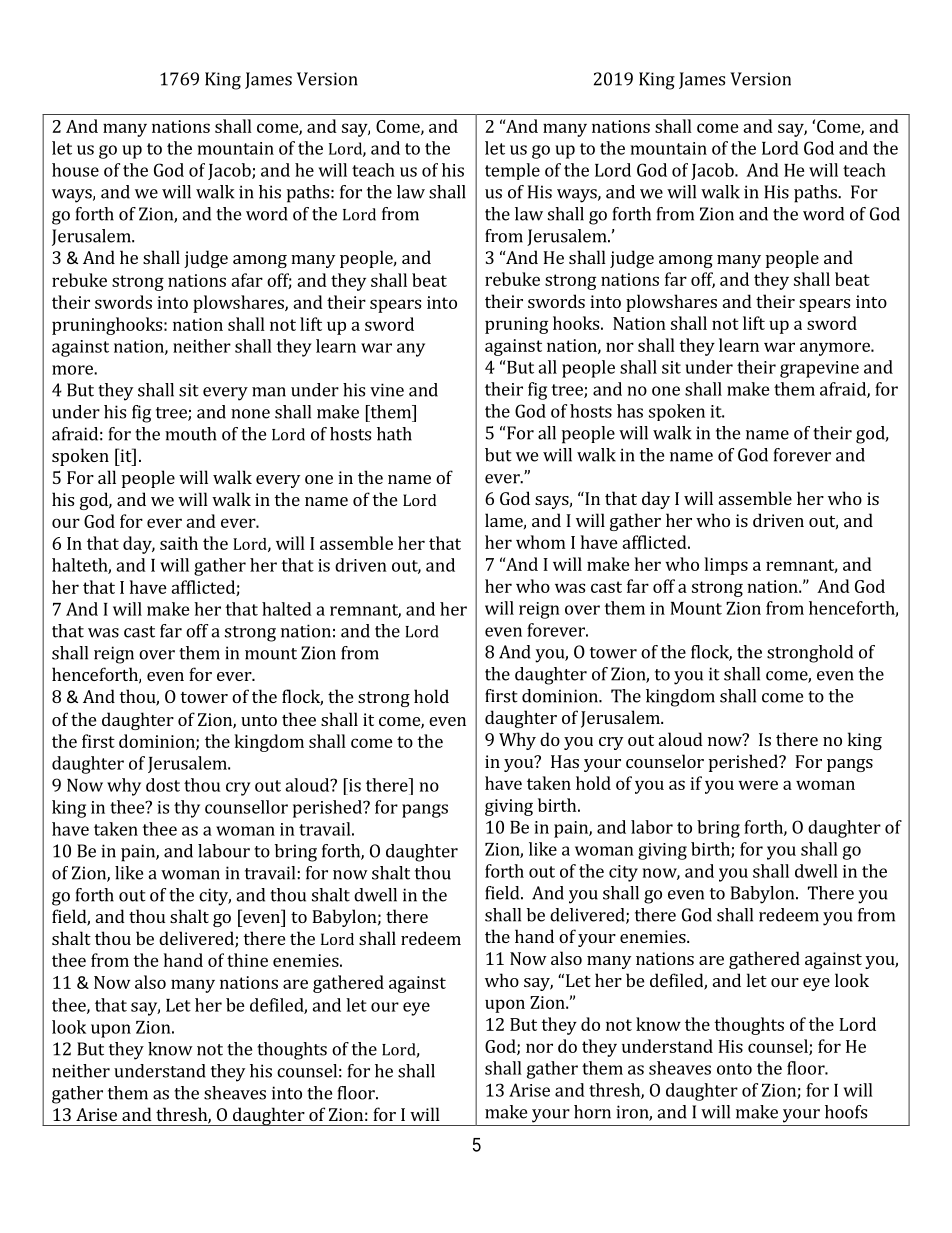 This page has height=1233, width=952. Describe the element at coordinates (179, 543) in the page. I see `saith` at that location.
